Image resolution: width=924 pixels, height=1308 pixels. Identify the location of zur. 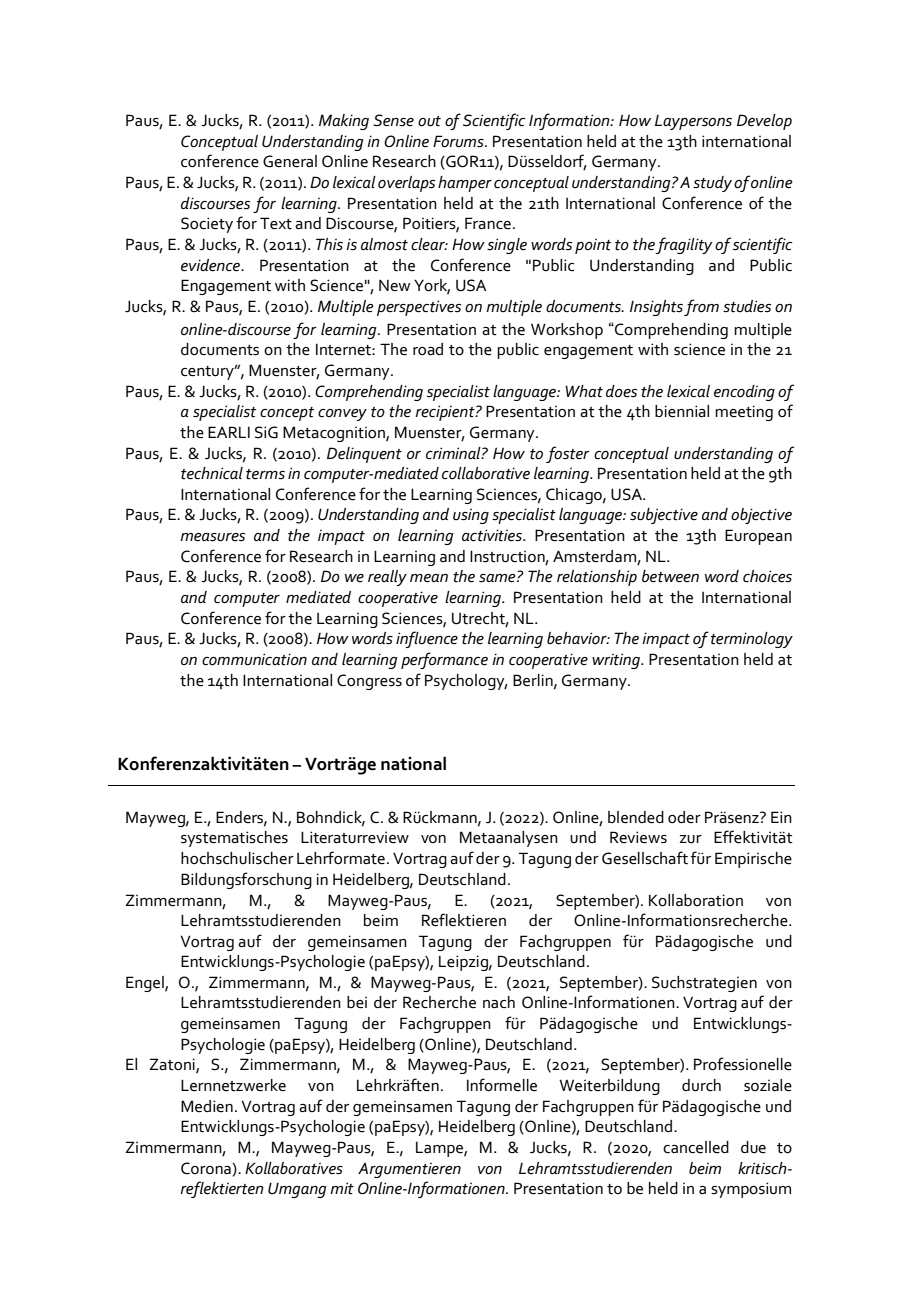
(691, 839).
